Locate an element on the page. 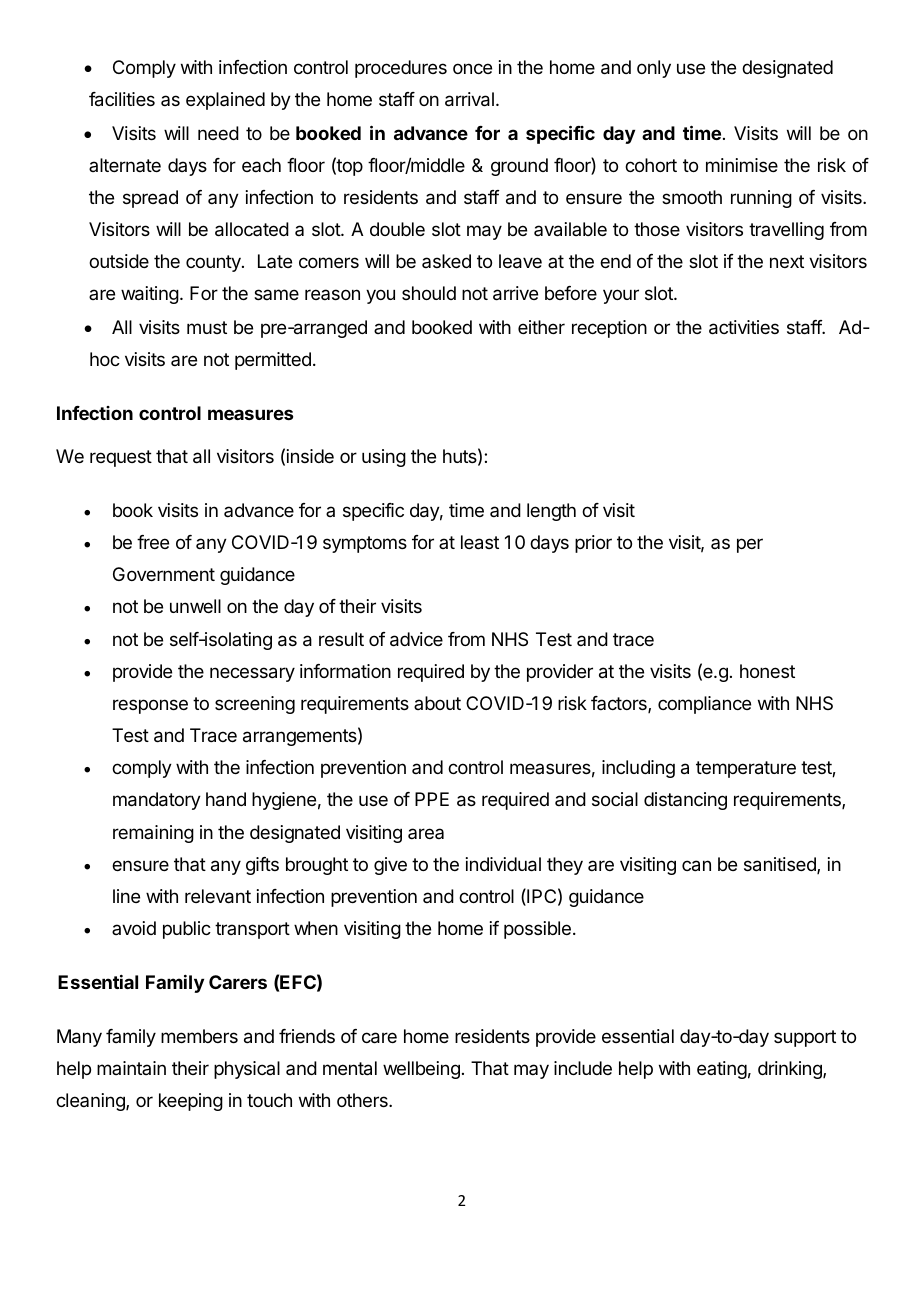 The width and height of the document is (924, 1308). maintain is located at coordinates (131, 1068).
